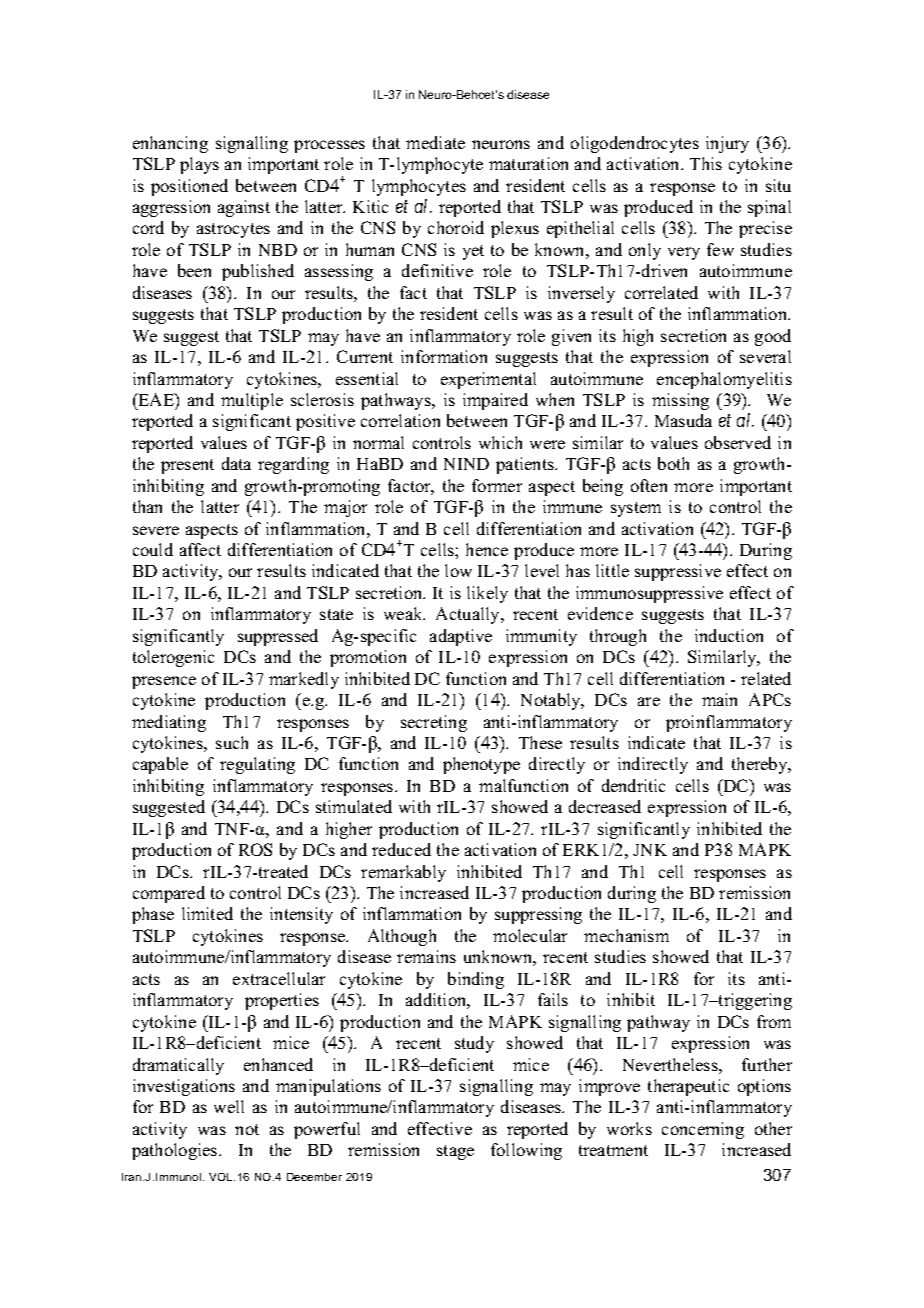 The width and height of the document is (924, 1308). I want to click on This, so click(706, 163).
